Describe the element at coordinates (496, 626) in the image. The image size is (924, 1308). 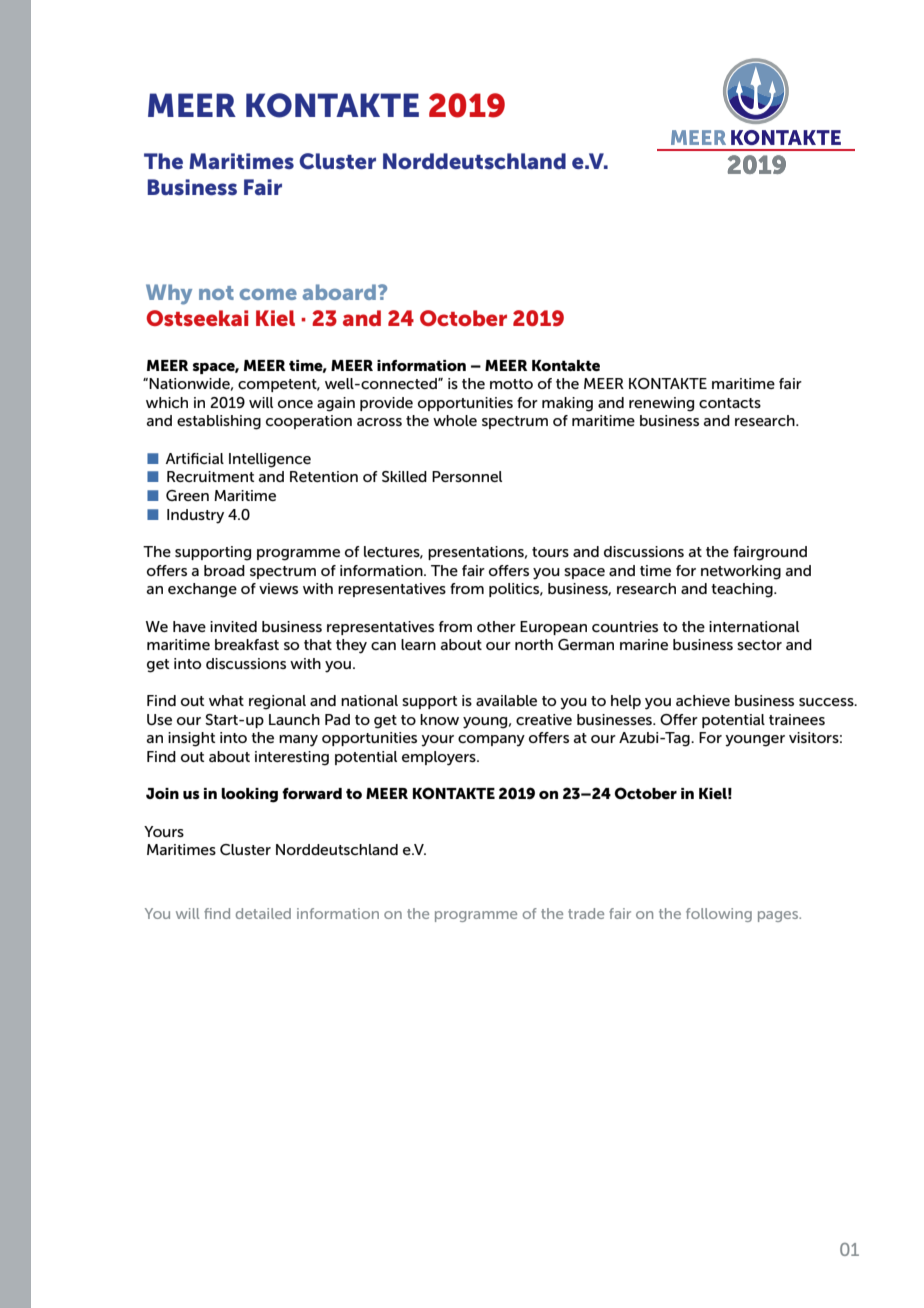
I see `other` at that location.
